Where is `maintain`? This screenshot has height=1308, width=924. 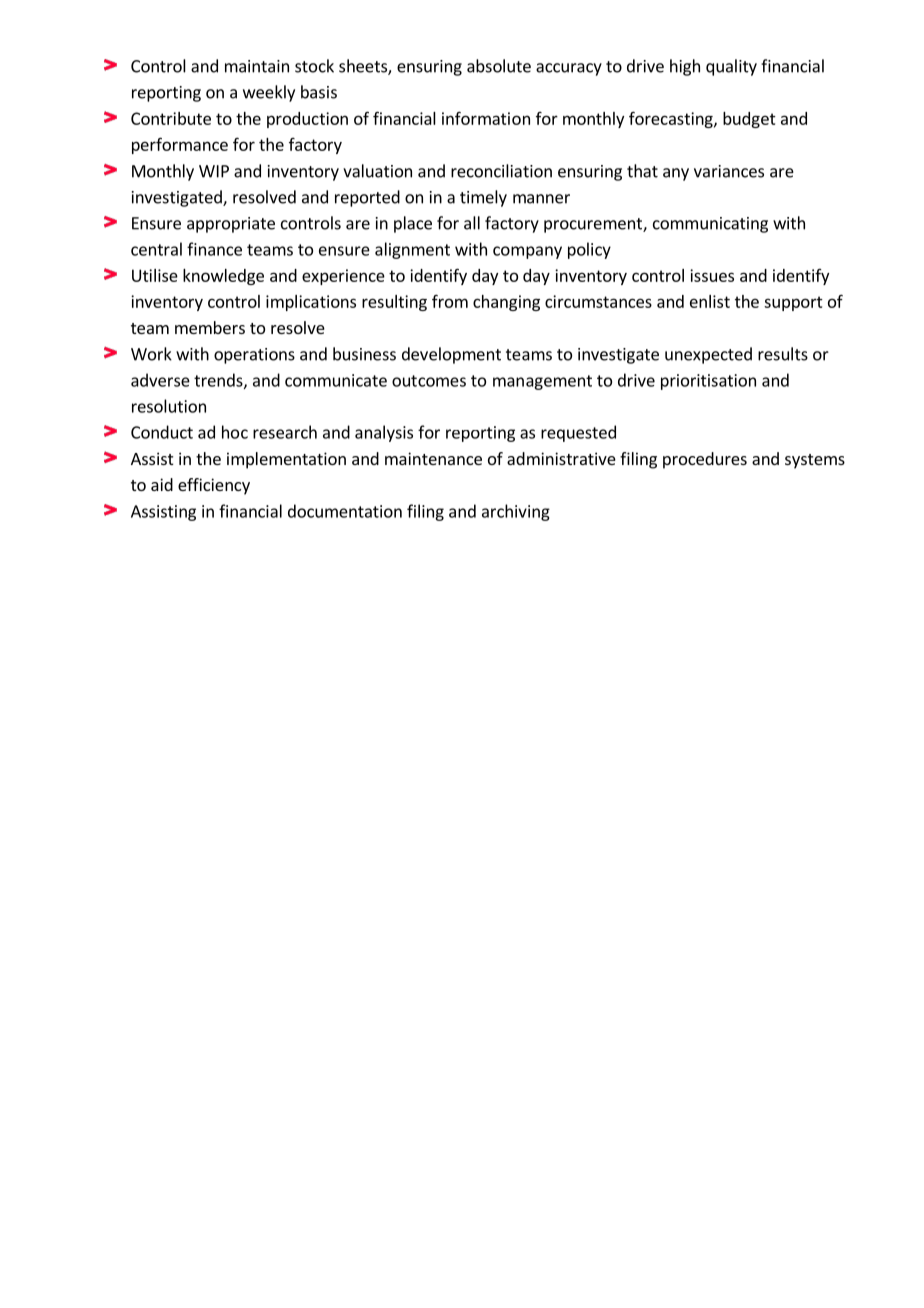 maintain is located at coordinates (257, 66).
